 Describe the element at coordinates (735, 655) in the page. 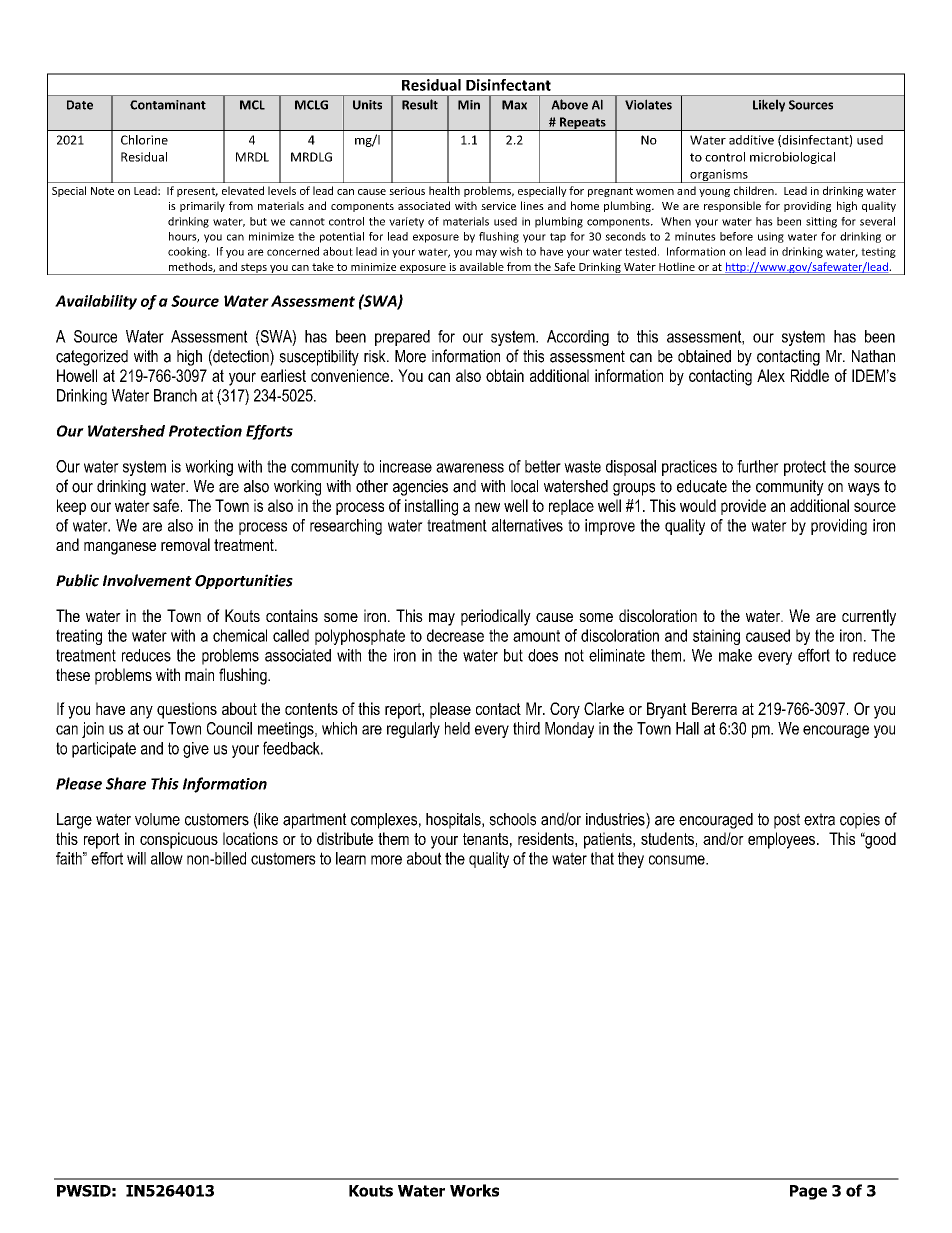

I see `make` at that location.
